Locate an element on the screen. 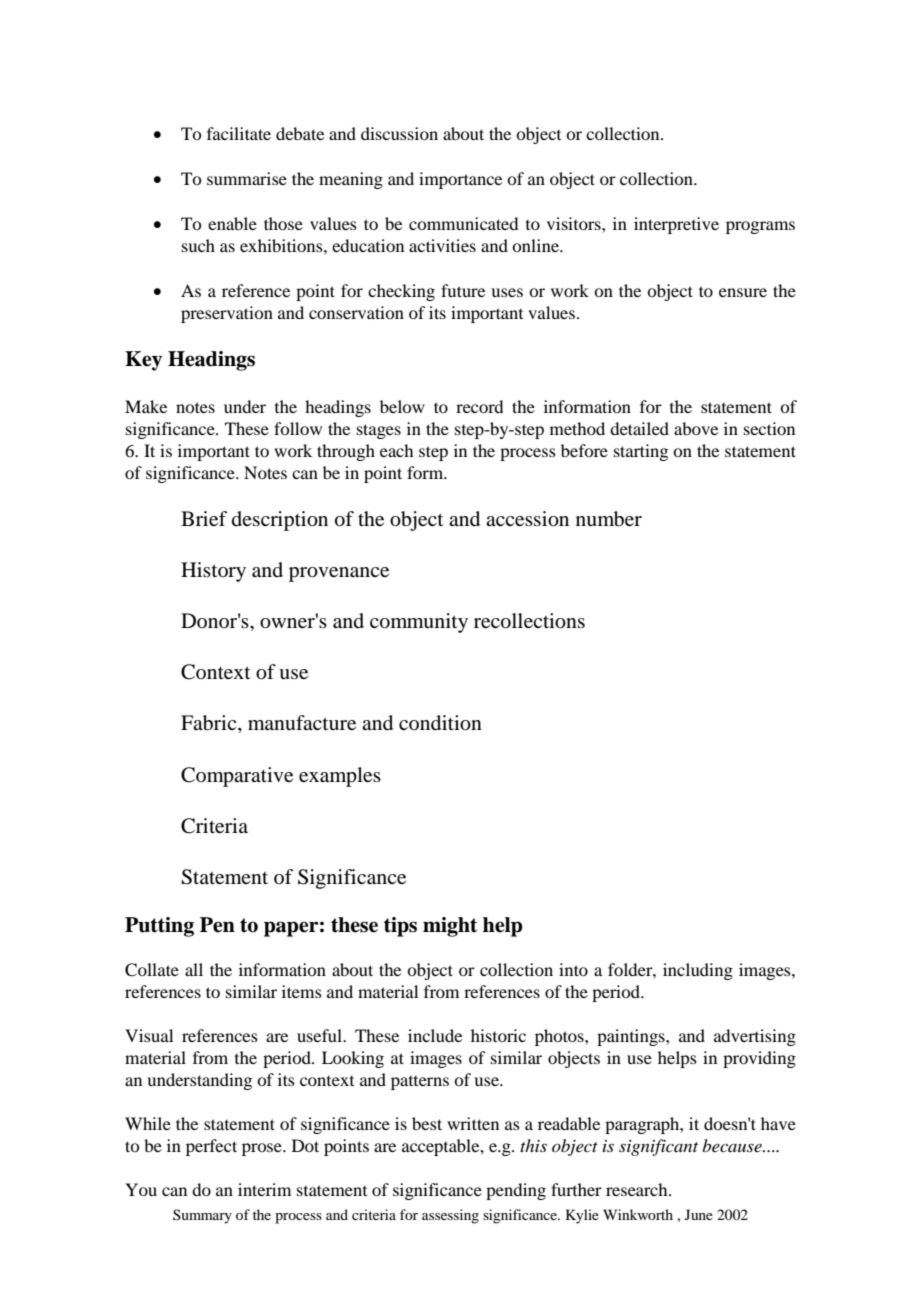 The image size is (924, 1307). summarise is located at coordinates (247, 178).
